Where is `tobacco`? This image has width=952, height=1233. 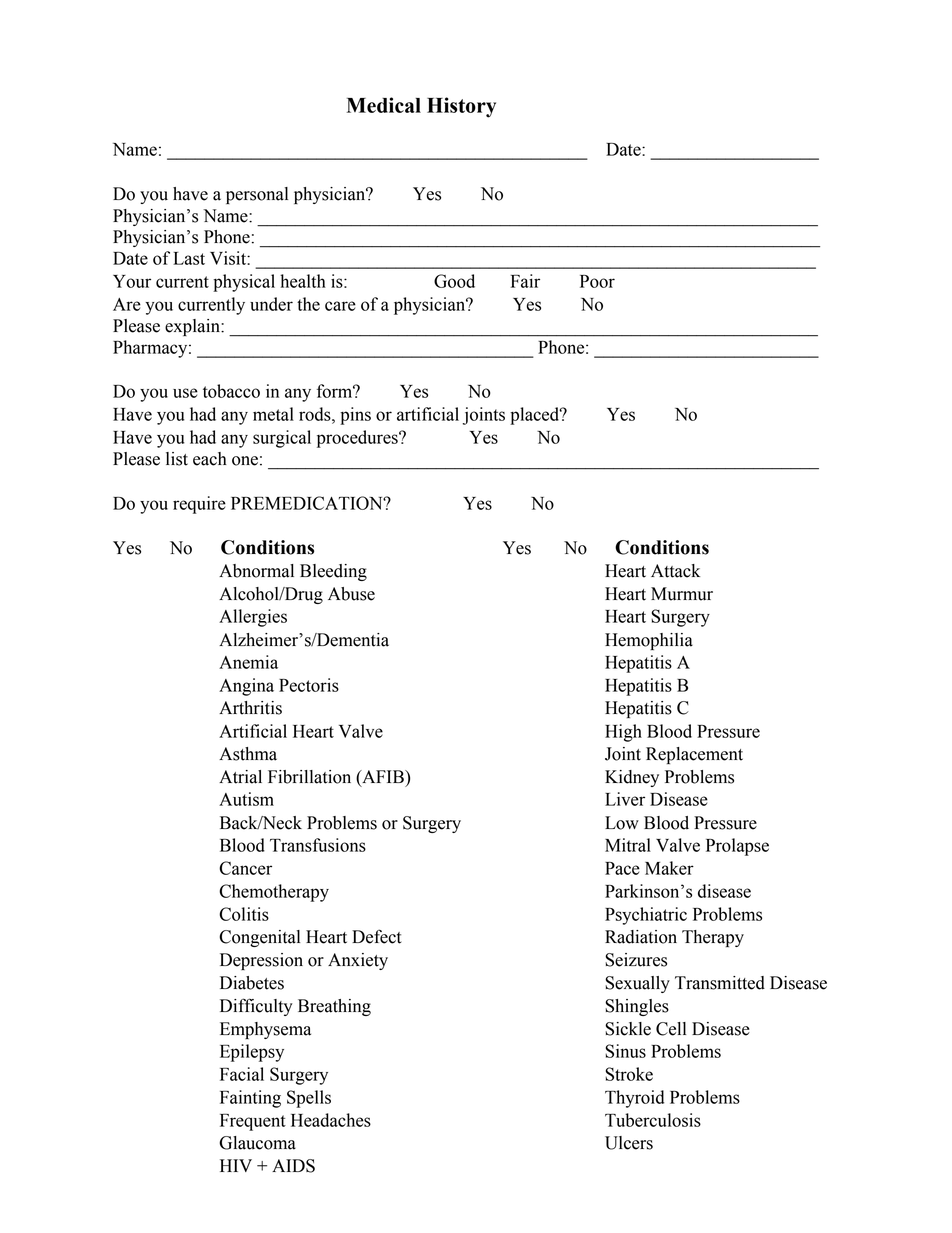 tobacco is located at coordinates (231, 391).
